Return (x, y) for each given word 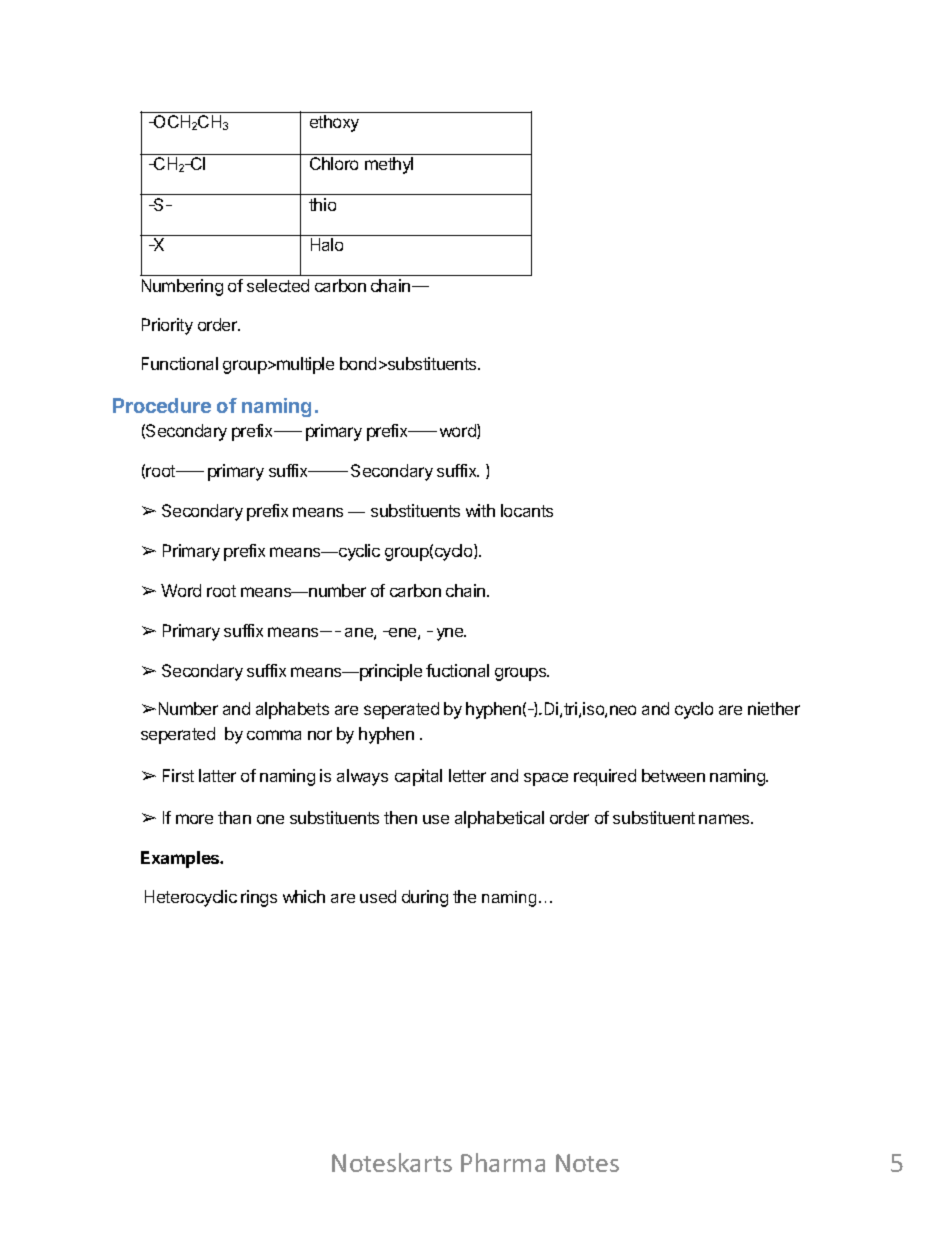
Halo (327, 244)
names (725, 819)
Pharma (503, 1162)
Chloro (334, 163)
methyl (389, 165)
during (425, 898)
